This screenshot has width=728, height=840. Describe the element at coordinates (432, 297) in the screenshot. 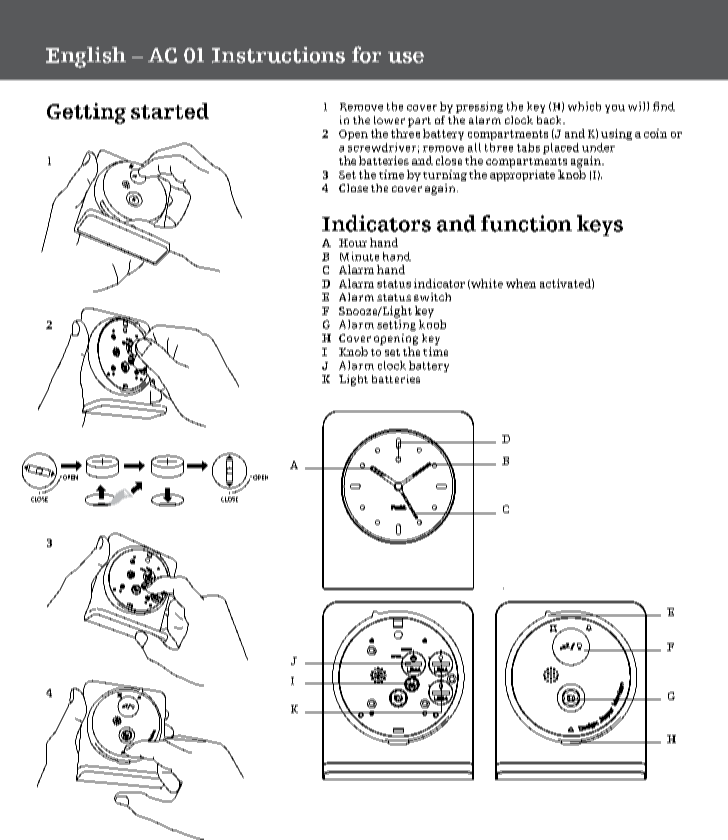

I see `switch` at that location.
